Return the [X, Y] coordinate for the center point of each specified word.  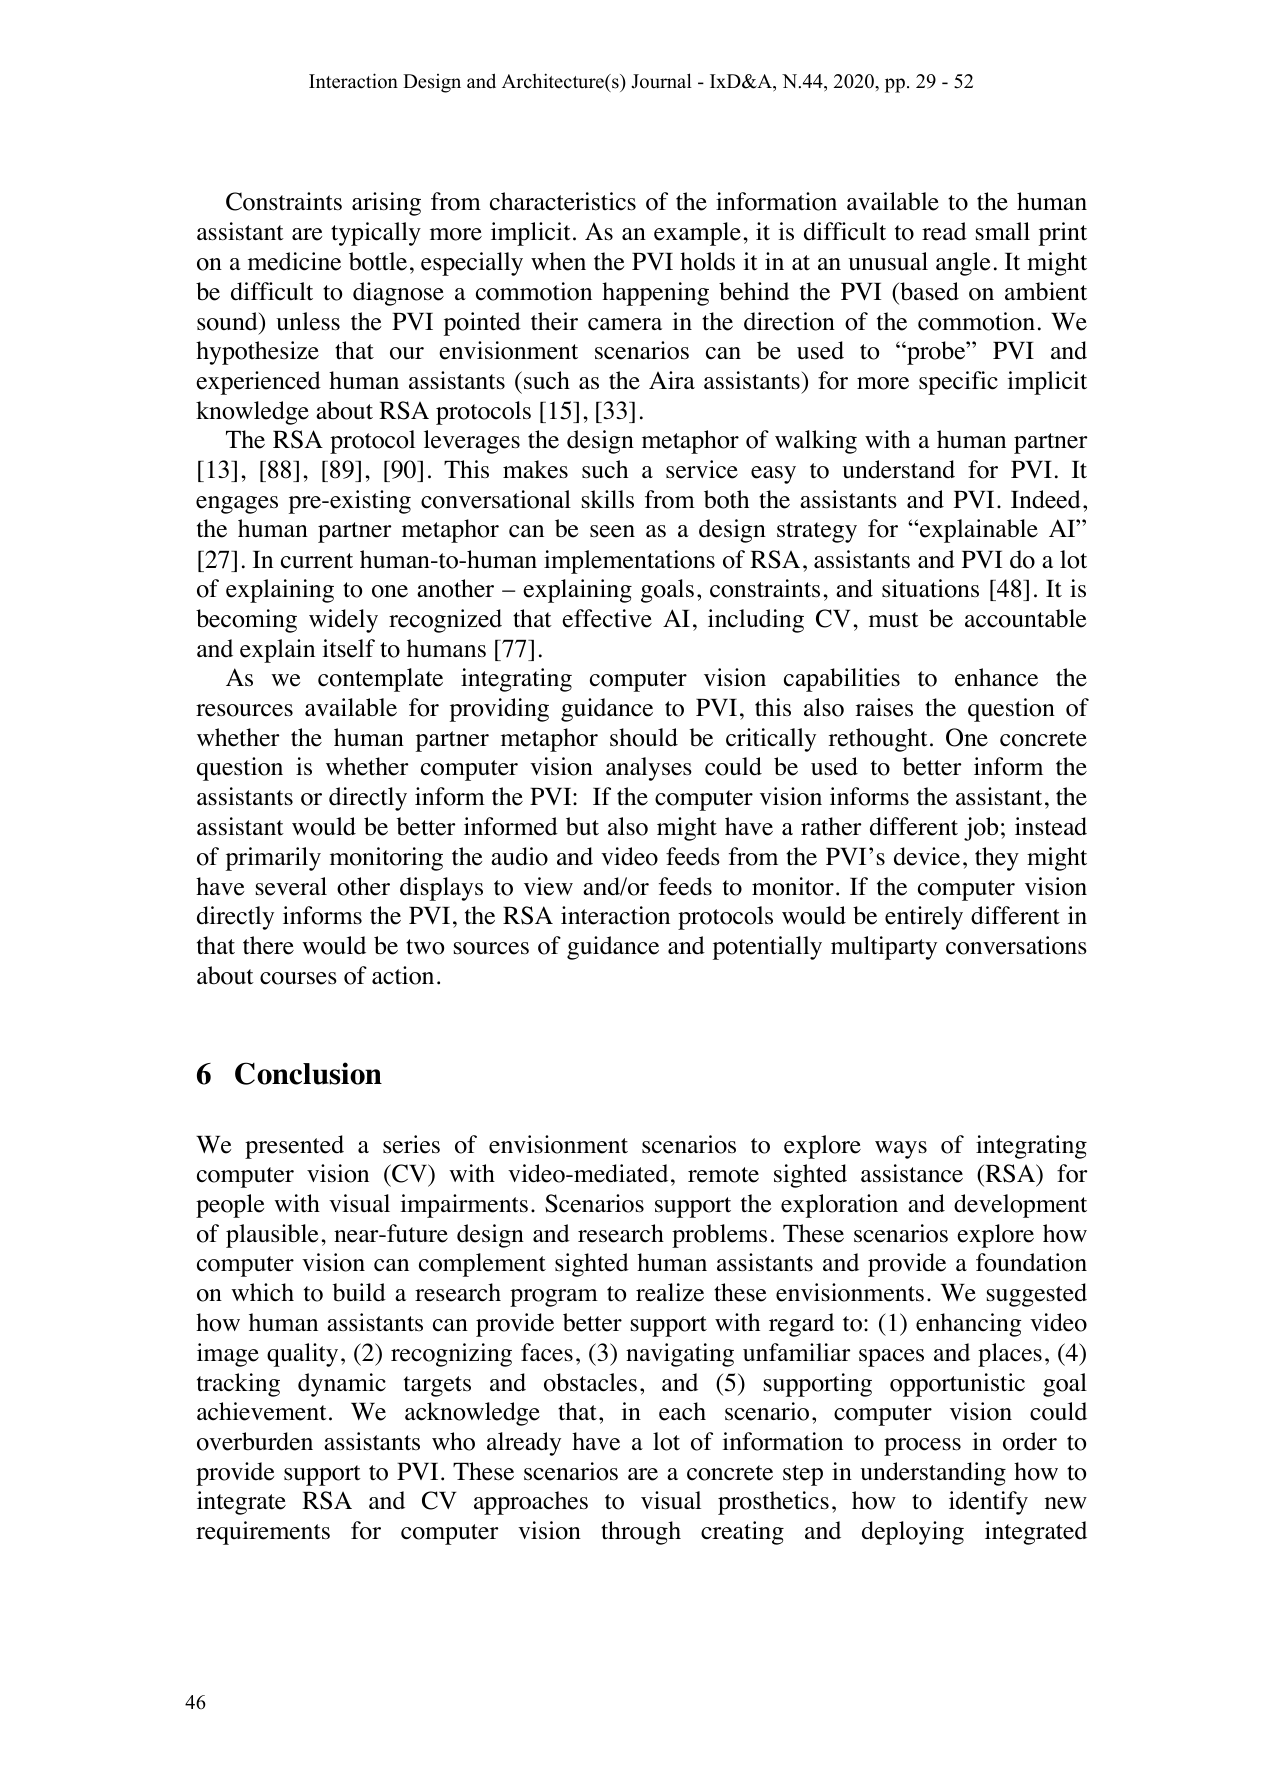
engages [237, 505]
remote [723, 1175]
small [1003, 231]
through [641, 1533]
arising [386, 204]
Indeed [1046, 499]
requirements [263, 1533]
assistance [912, 1173]
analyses [649, 769]
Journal [661, 81]
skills [608, 499]
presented [294, 1147]
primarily [273, 859]
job [981, 829]
